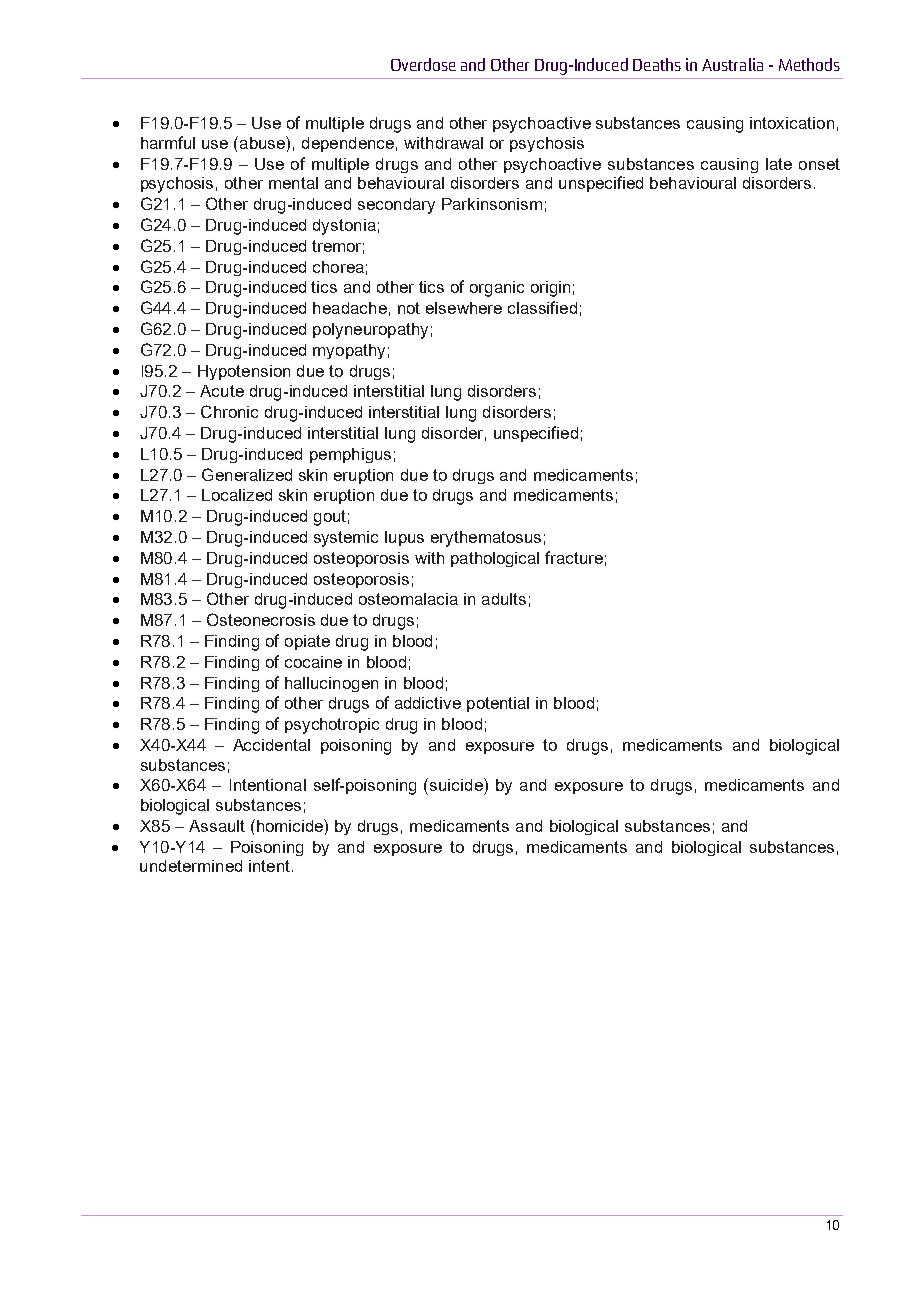 The image size is (924, 1308). Describe the element at coordinates (498, 704) in the screenshot. I see `potential` at that location.
